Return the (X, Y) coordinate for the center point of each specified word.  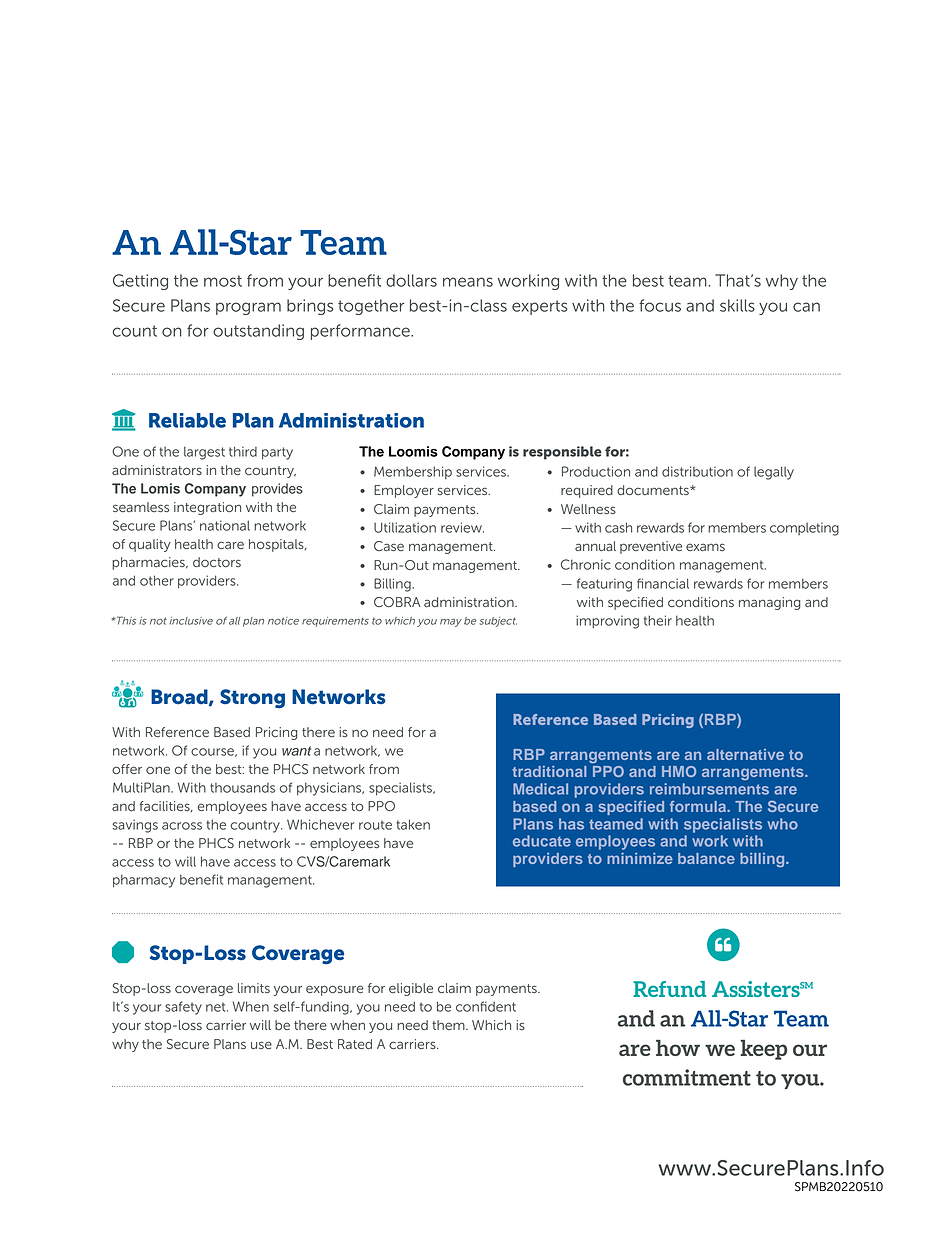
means (468, 282)
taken (413, 824)
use (261, 1045)
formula (699, 806)
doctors (217, 562)
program (248, 308)
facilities (166, 806)
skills (737, 305)
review (462, 527)
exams (705, 547)
